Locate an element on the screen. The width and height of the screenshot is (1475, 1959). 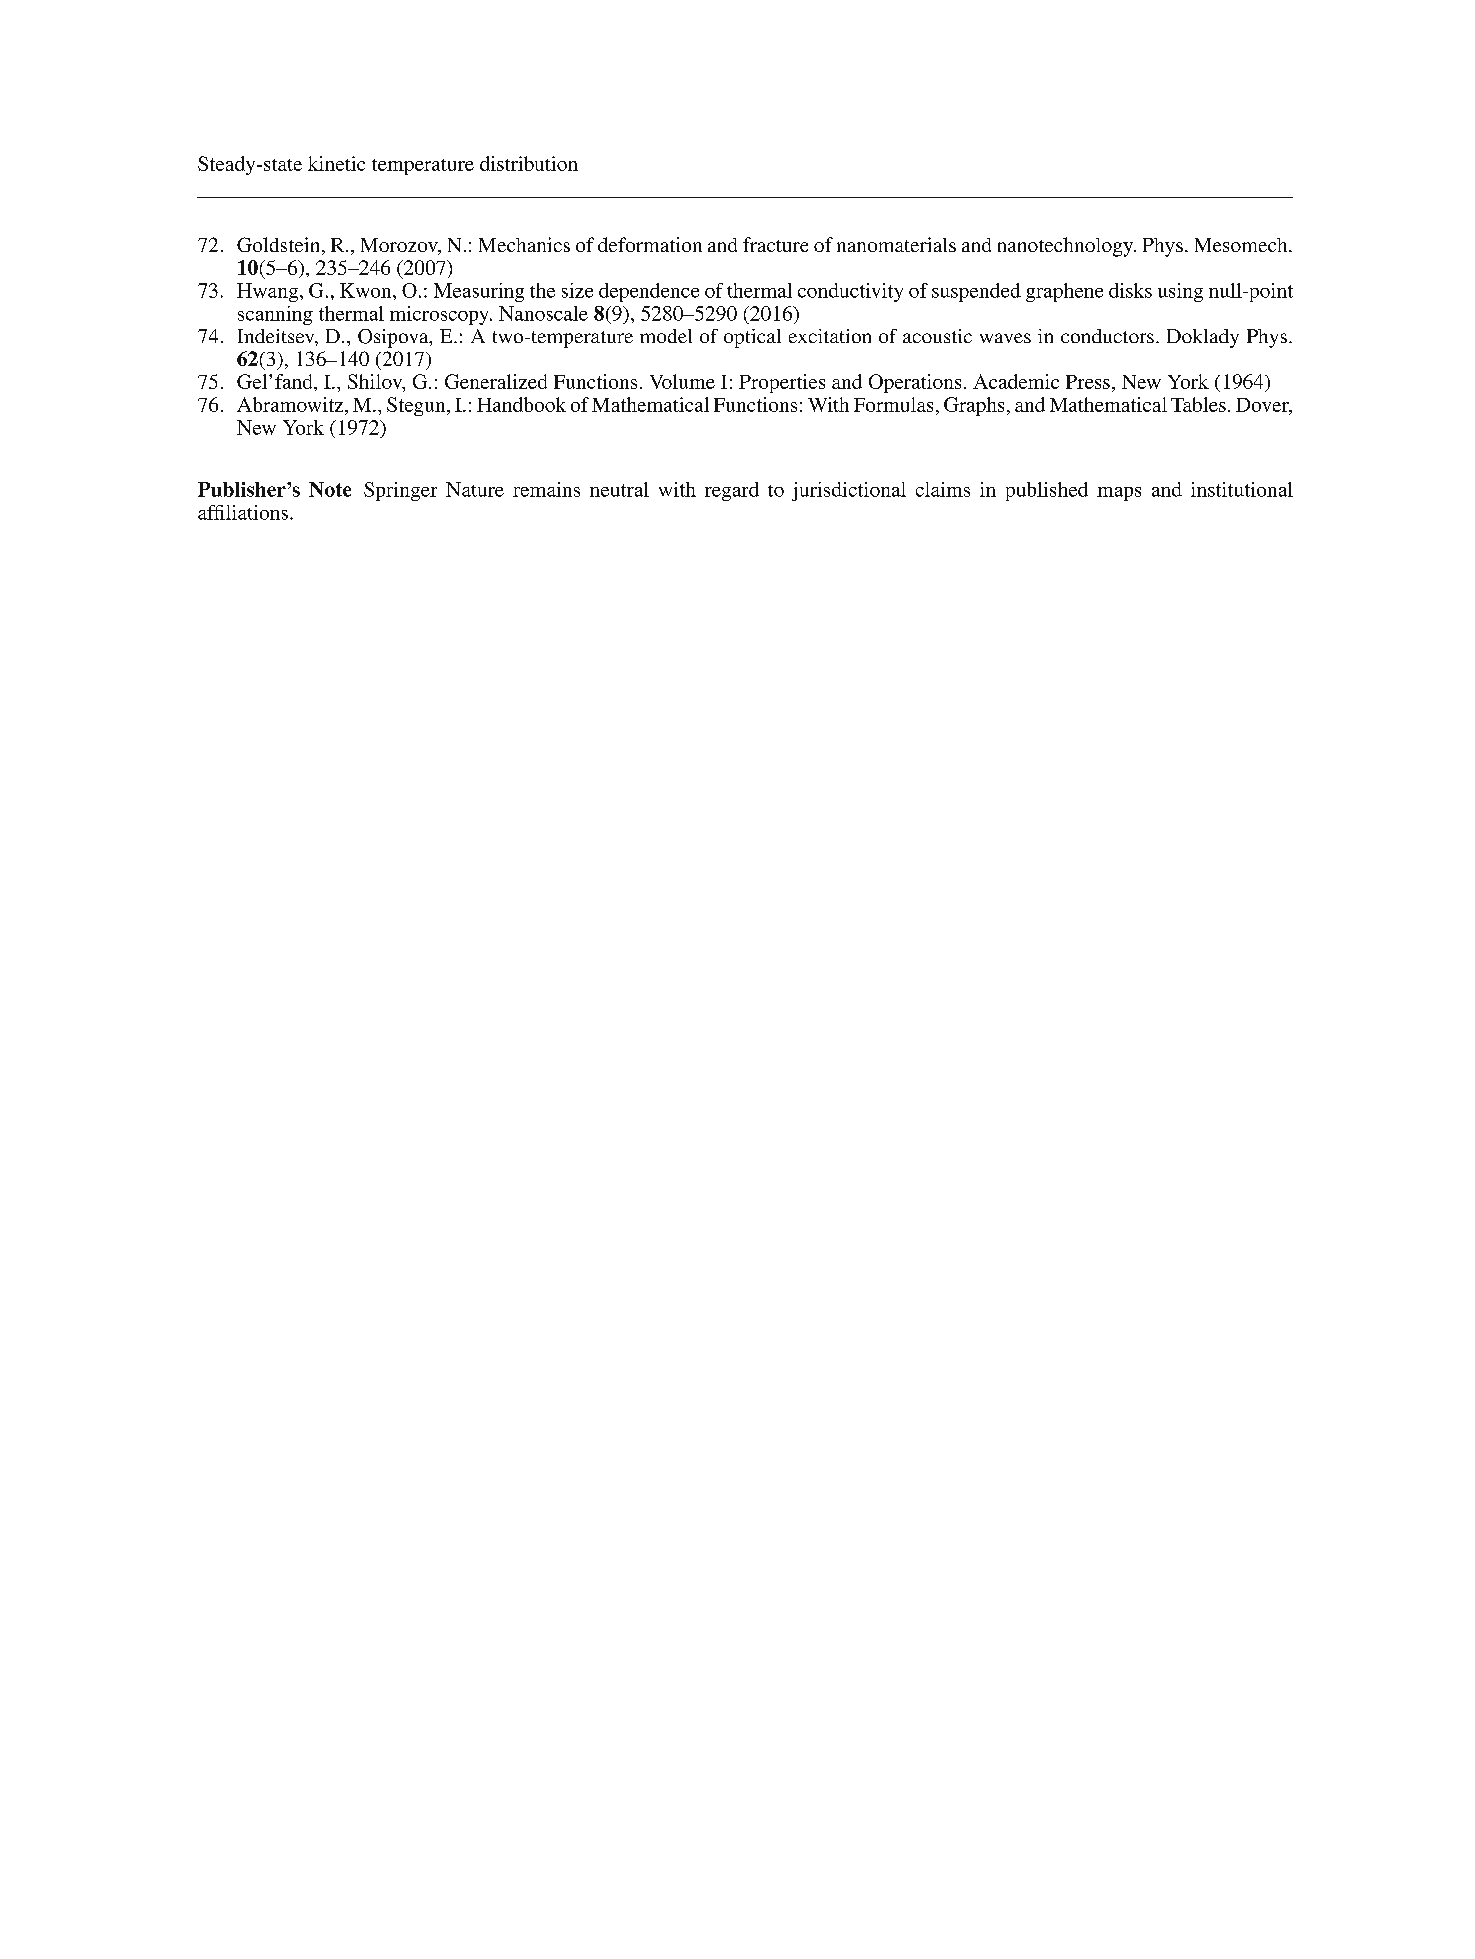
Press is located at coordinates (1088, 382).
